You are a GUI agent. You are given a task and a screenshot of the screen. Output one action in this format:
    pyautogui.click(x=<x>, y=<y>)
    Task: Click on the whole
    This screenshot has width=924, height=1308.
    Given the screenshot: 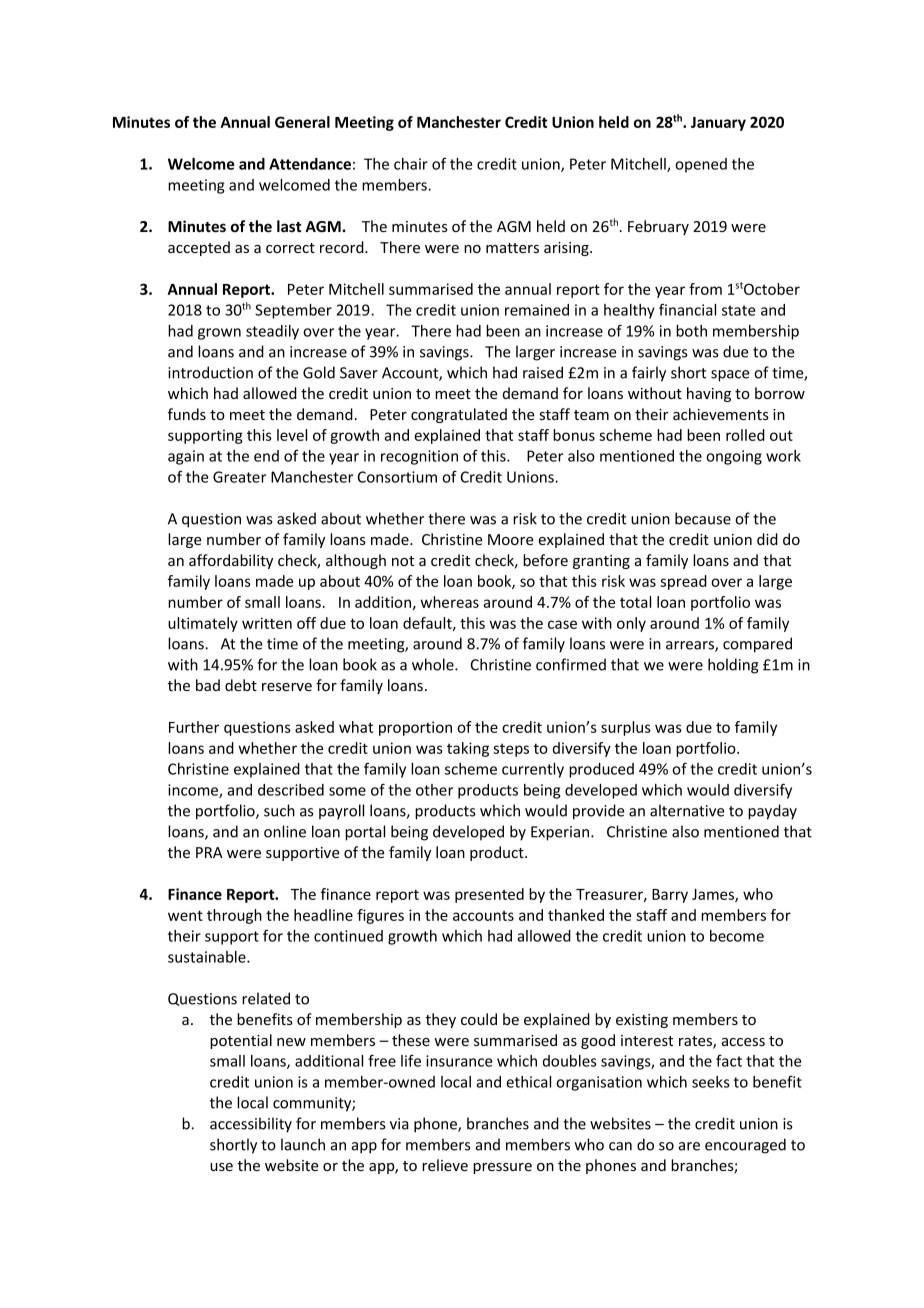 What is the action you would take?
    pyautogui.click(x=434, y=664)
